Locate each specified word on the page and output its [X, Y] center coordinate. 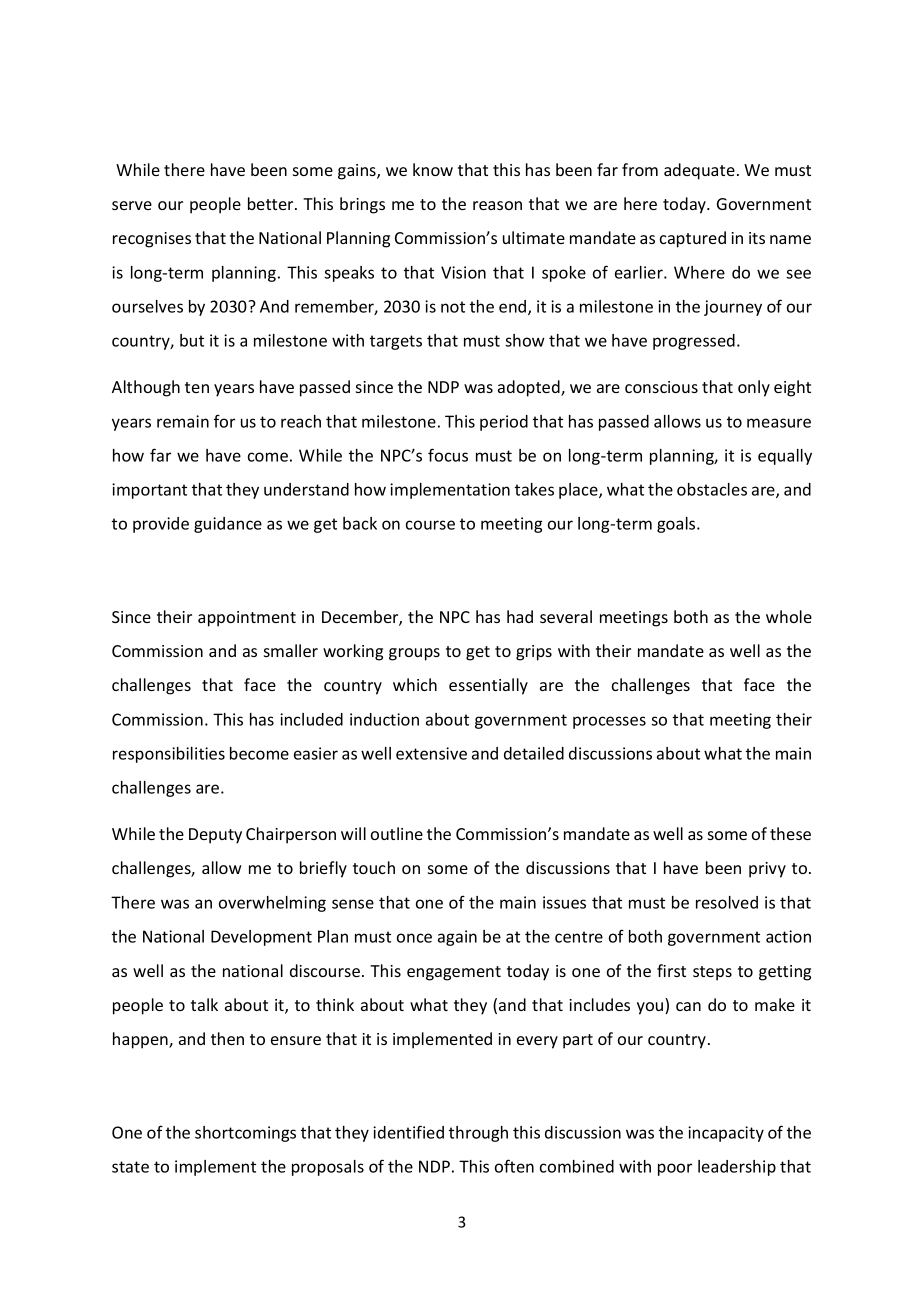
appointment [247, 619]
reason [497, 205]
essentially [488, 686]
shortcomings [245, 1134]
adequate [699, 171]
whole [789, 616]
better [272, 203]
